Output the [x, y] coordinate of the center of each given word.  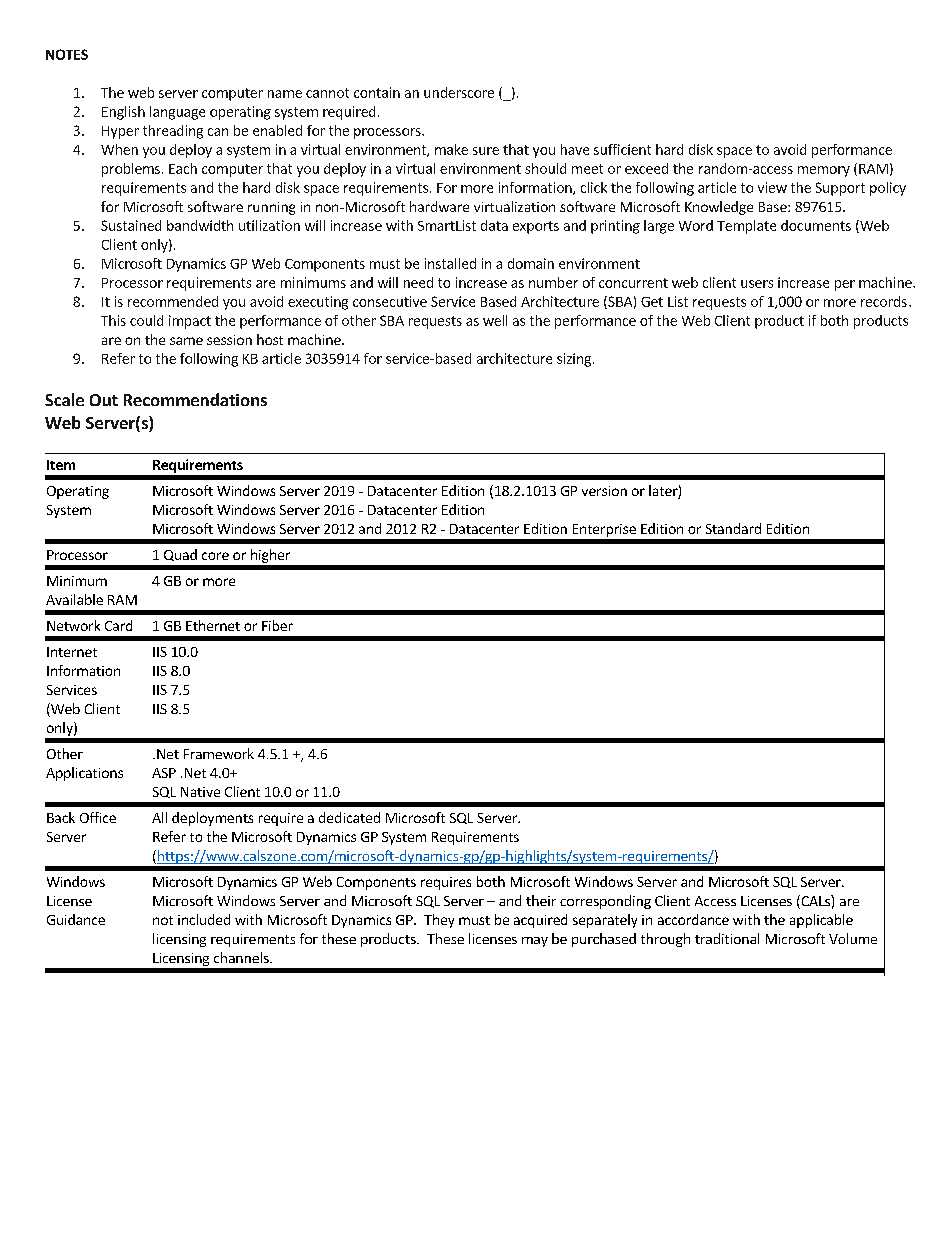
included [204, 919]
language [177, 113]
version [604, 491]
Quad [180, 555]
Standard [733, 528]
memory [824, 171]
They [439, 921]
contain [377, 92]
